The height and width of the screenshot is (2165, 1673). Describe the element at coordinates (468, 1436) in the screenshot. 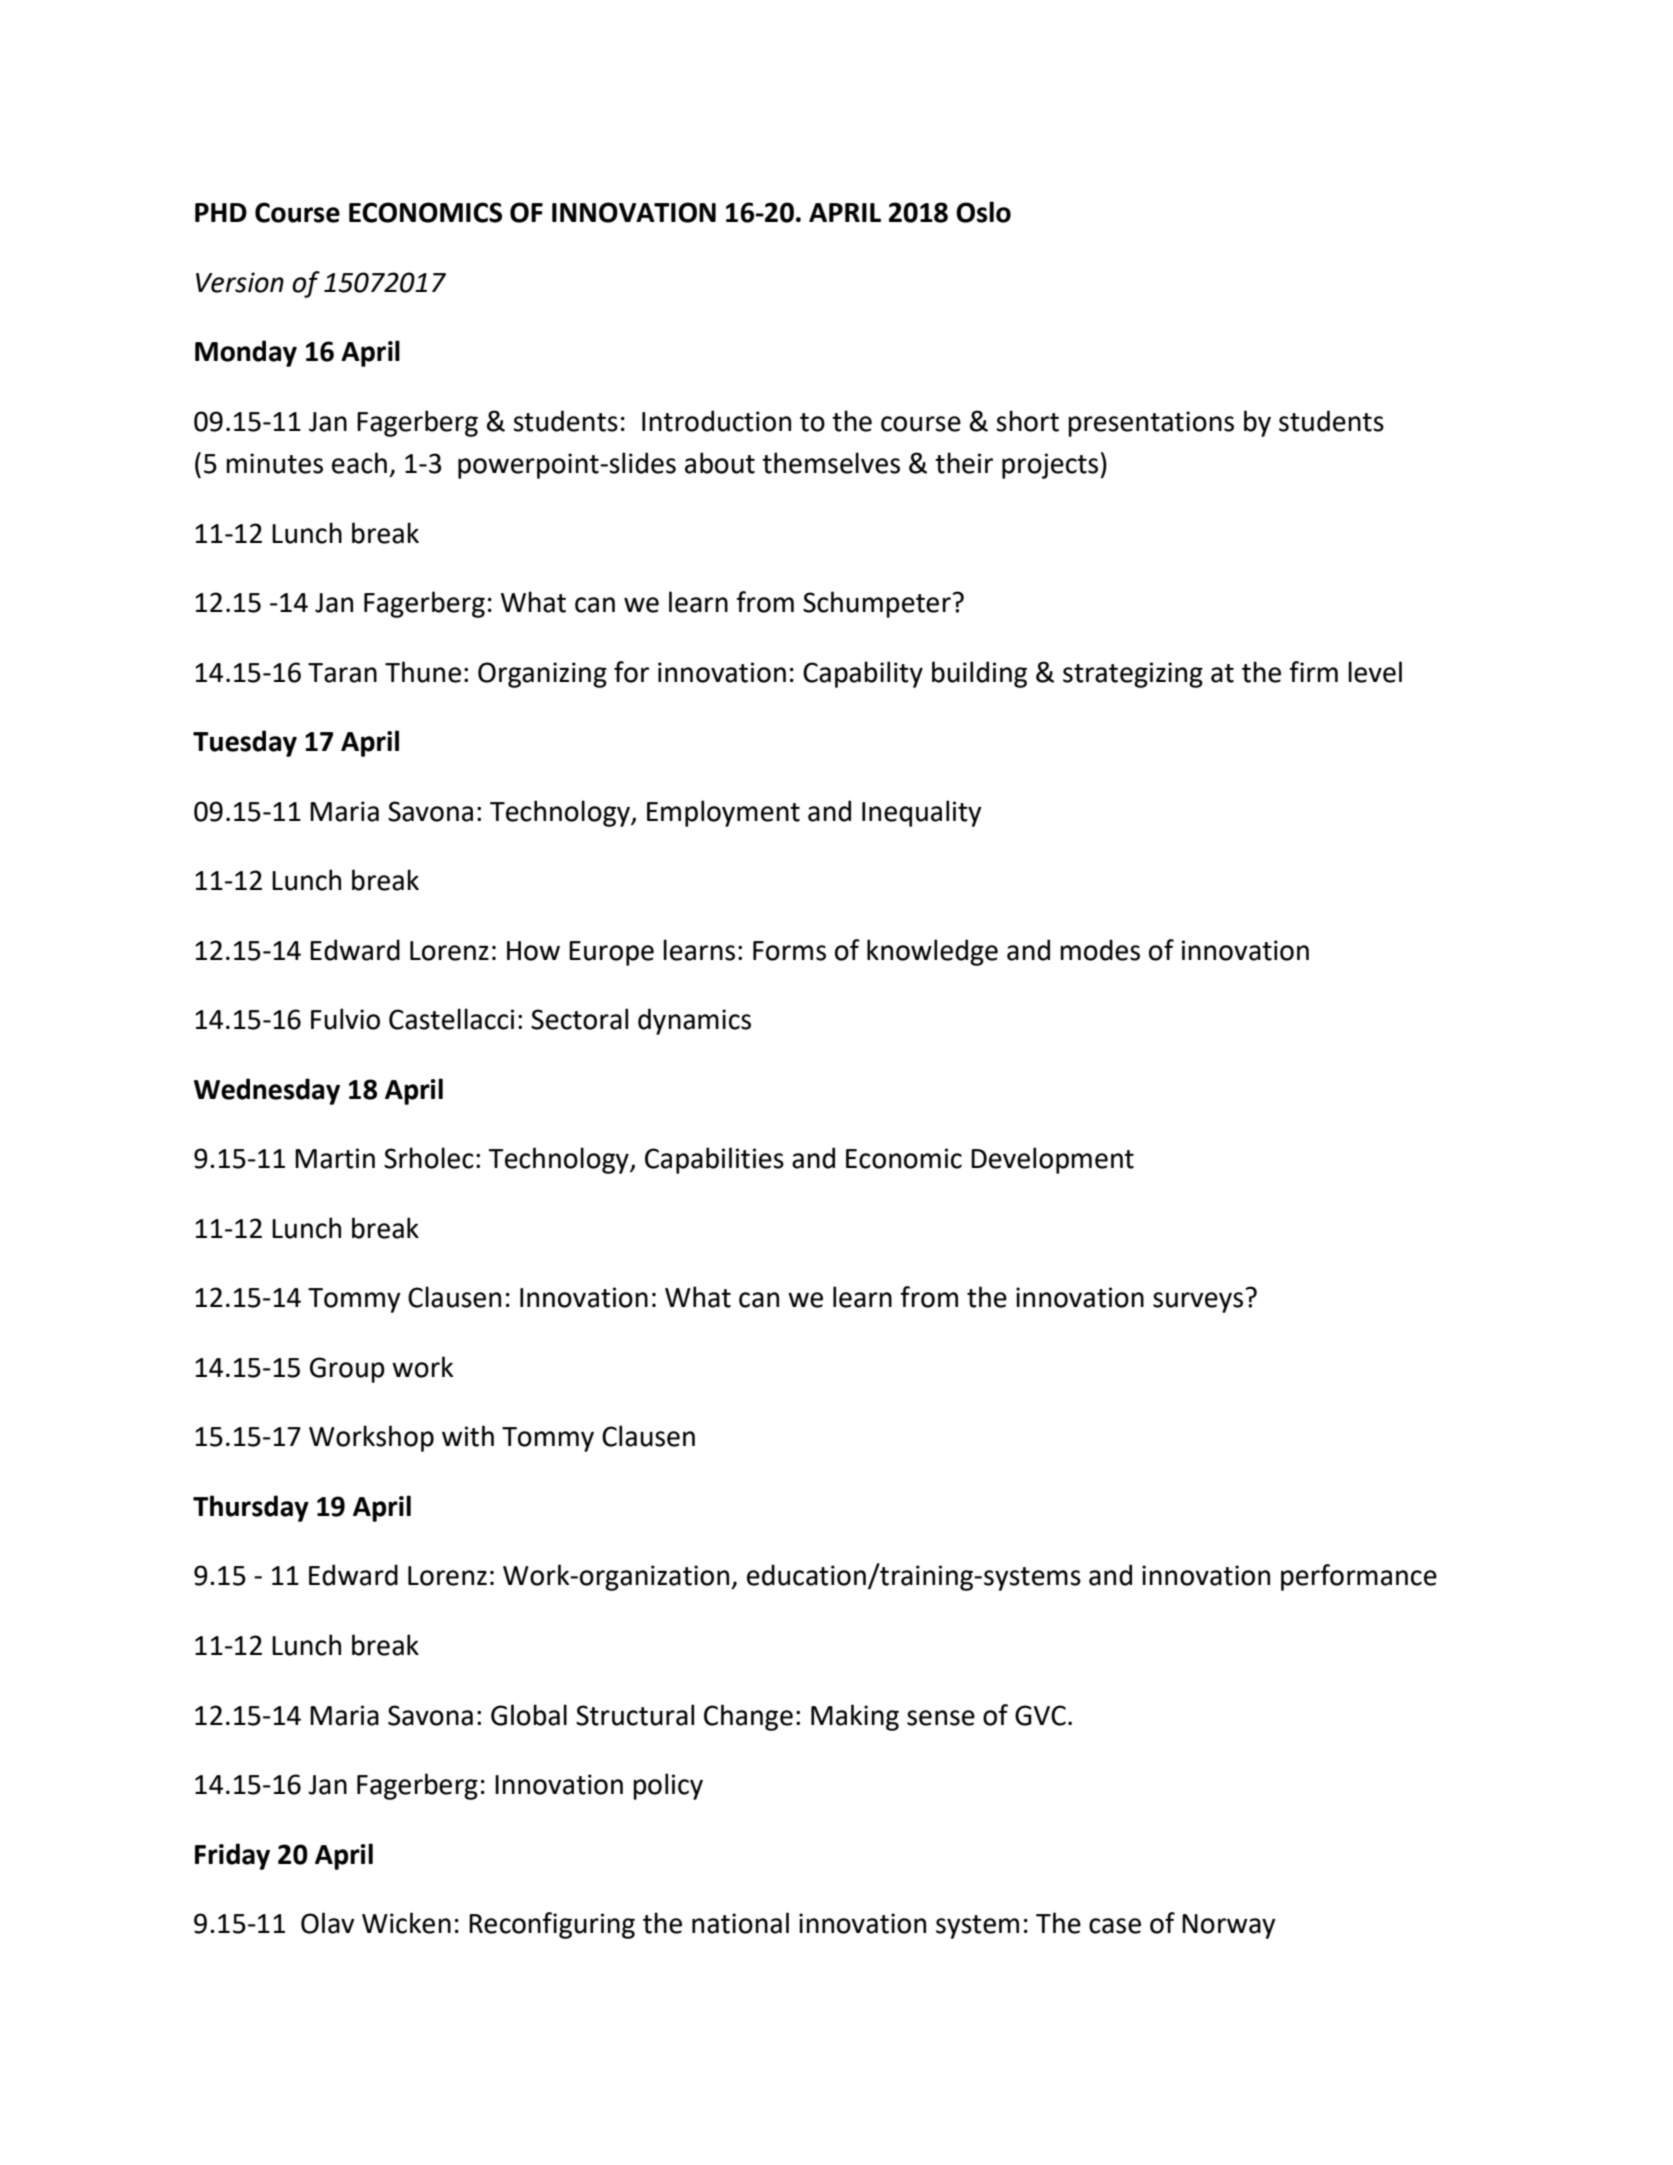

I see `with` at that location.
